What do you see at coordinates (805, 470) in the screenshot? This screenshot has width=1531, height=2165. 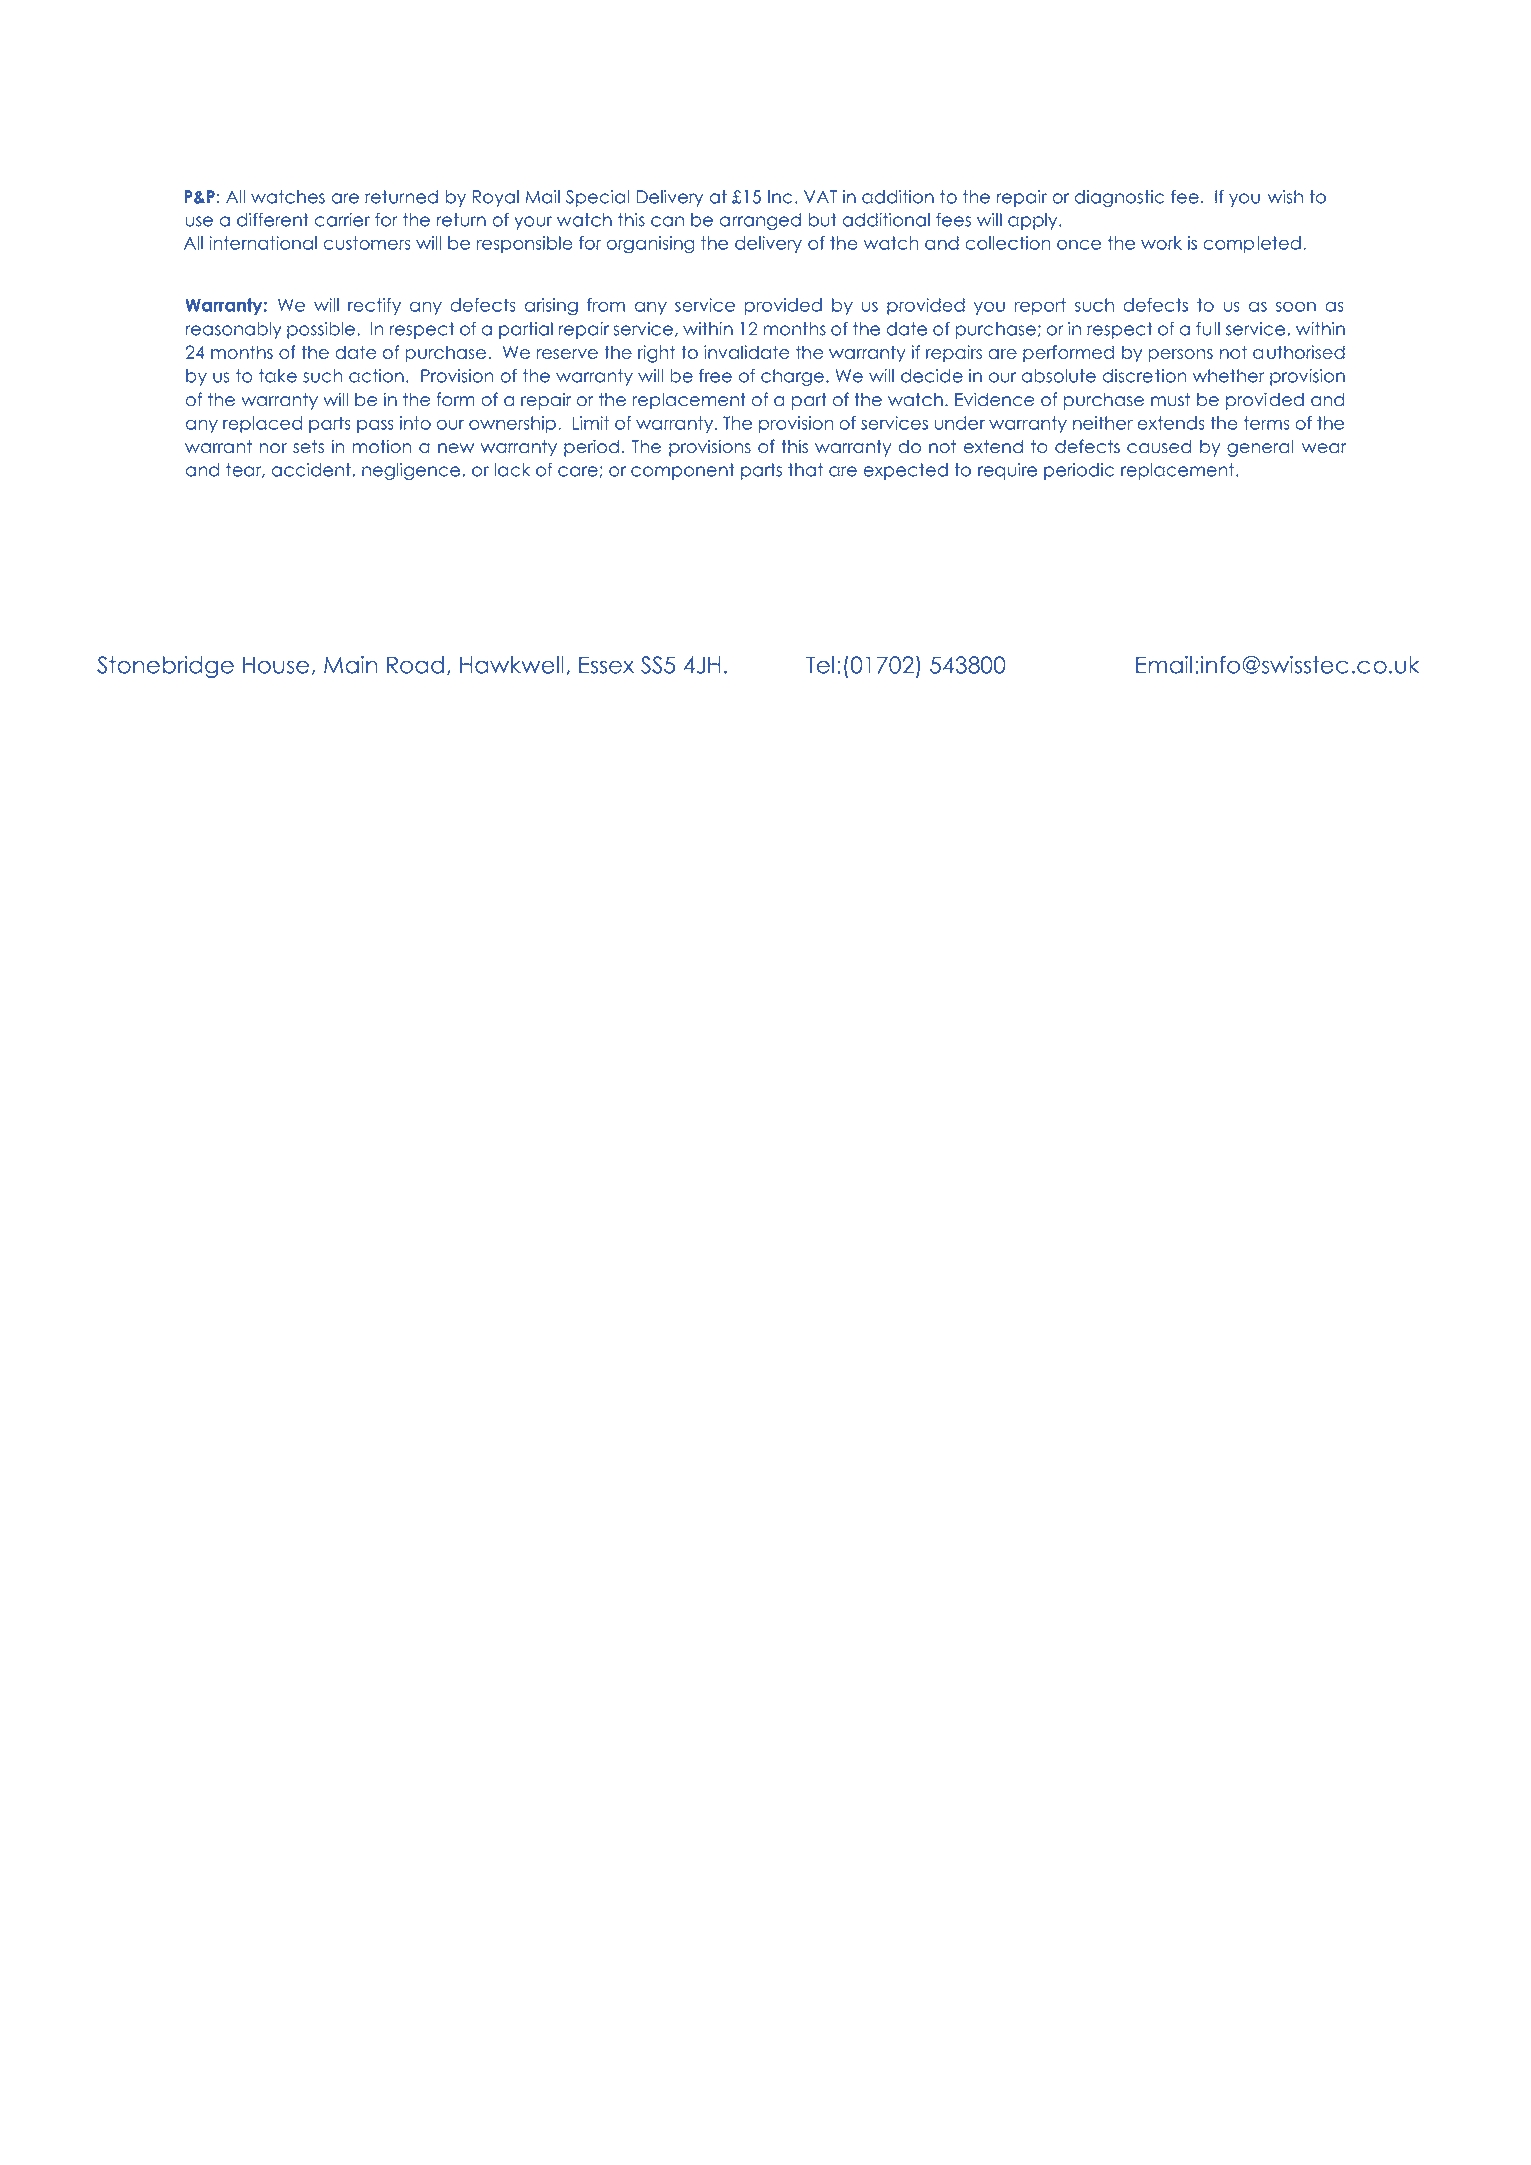 I see `that` at bounding box center [805, 470].
